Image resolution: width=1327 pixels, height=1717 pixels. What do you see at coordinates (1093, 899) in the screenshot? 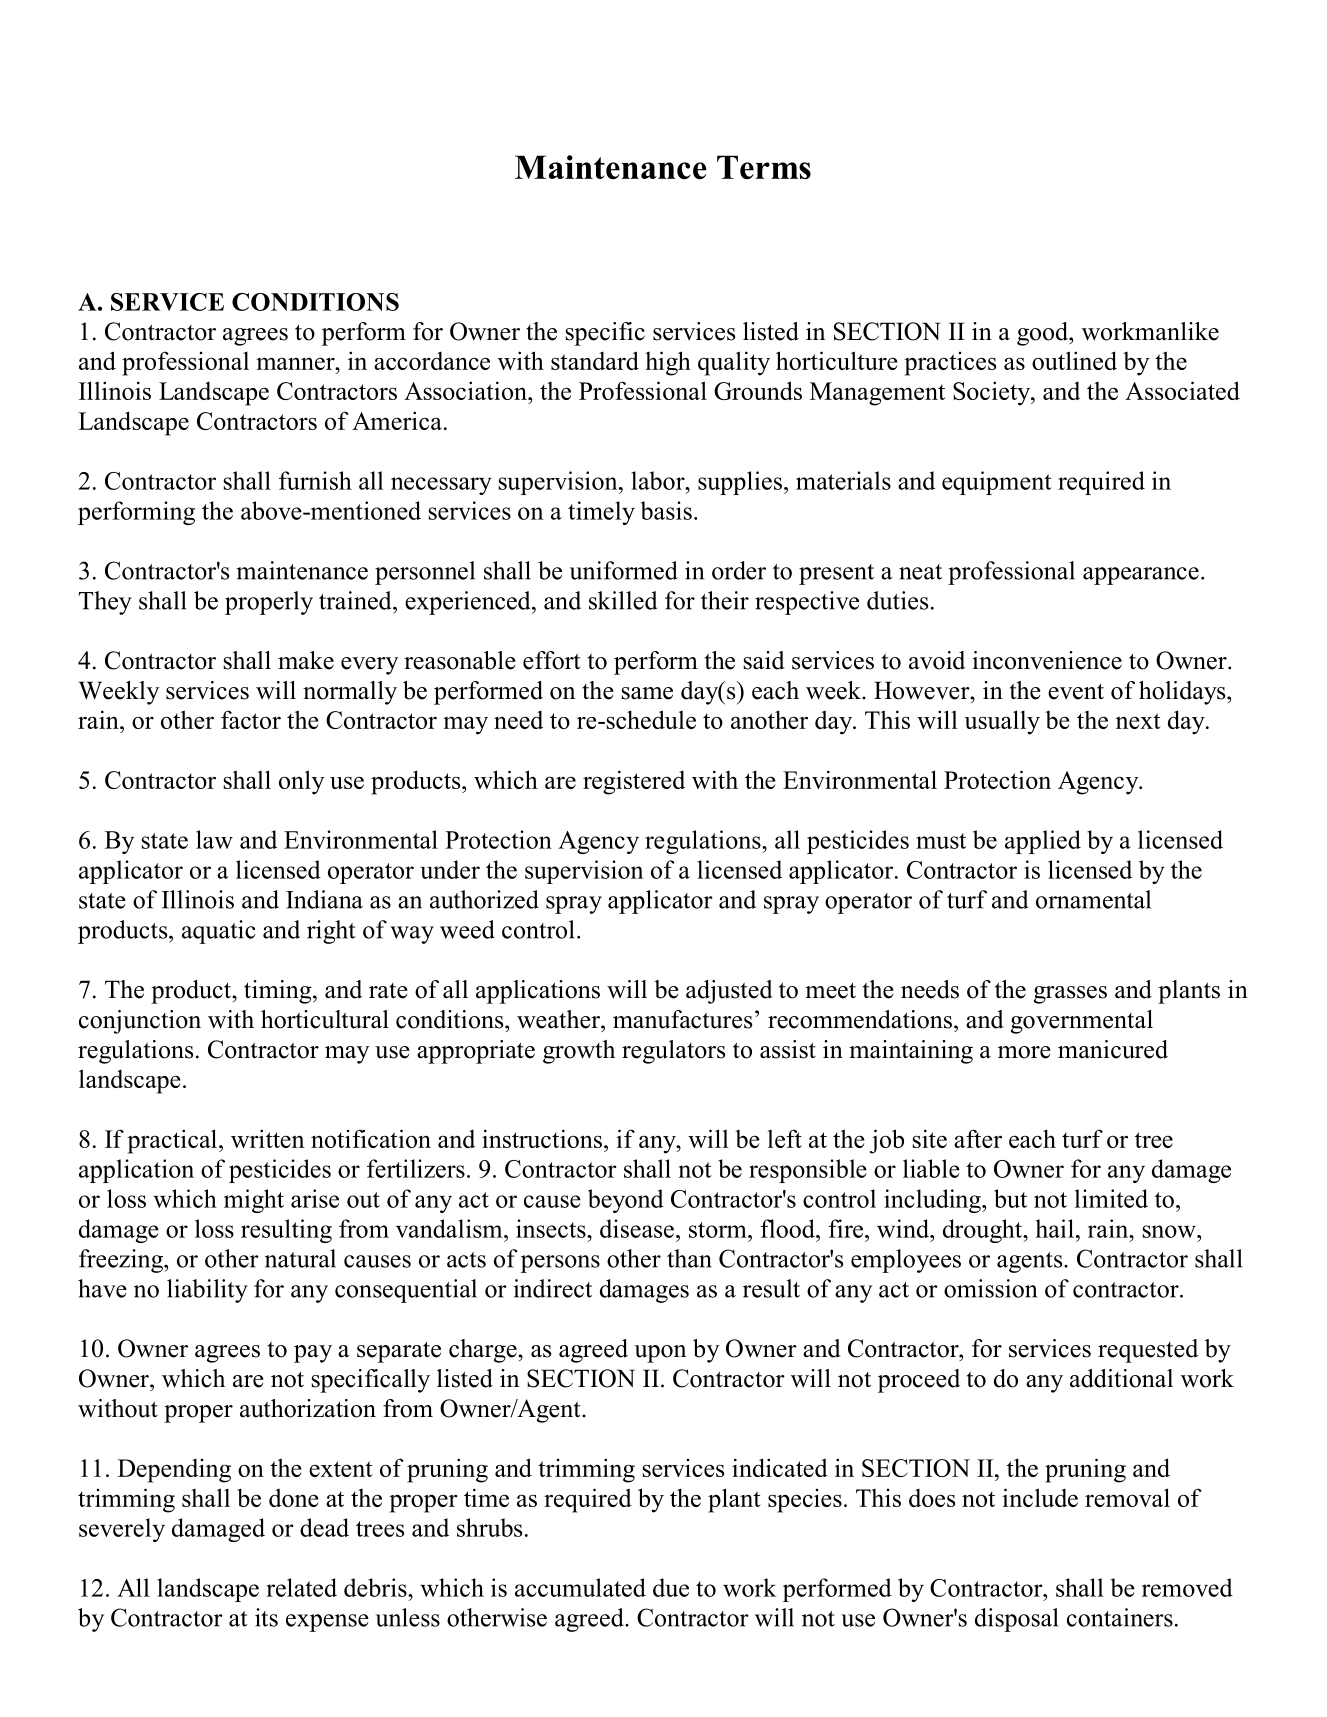
I see `ornamental` at bounding box center [1093, 899].
